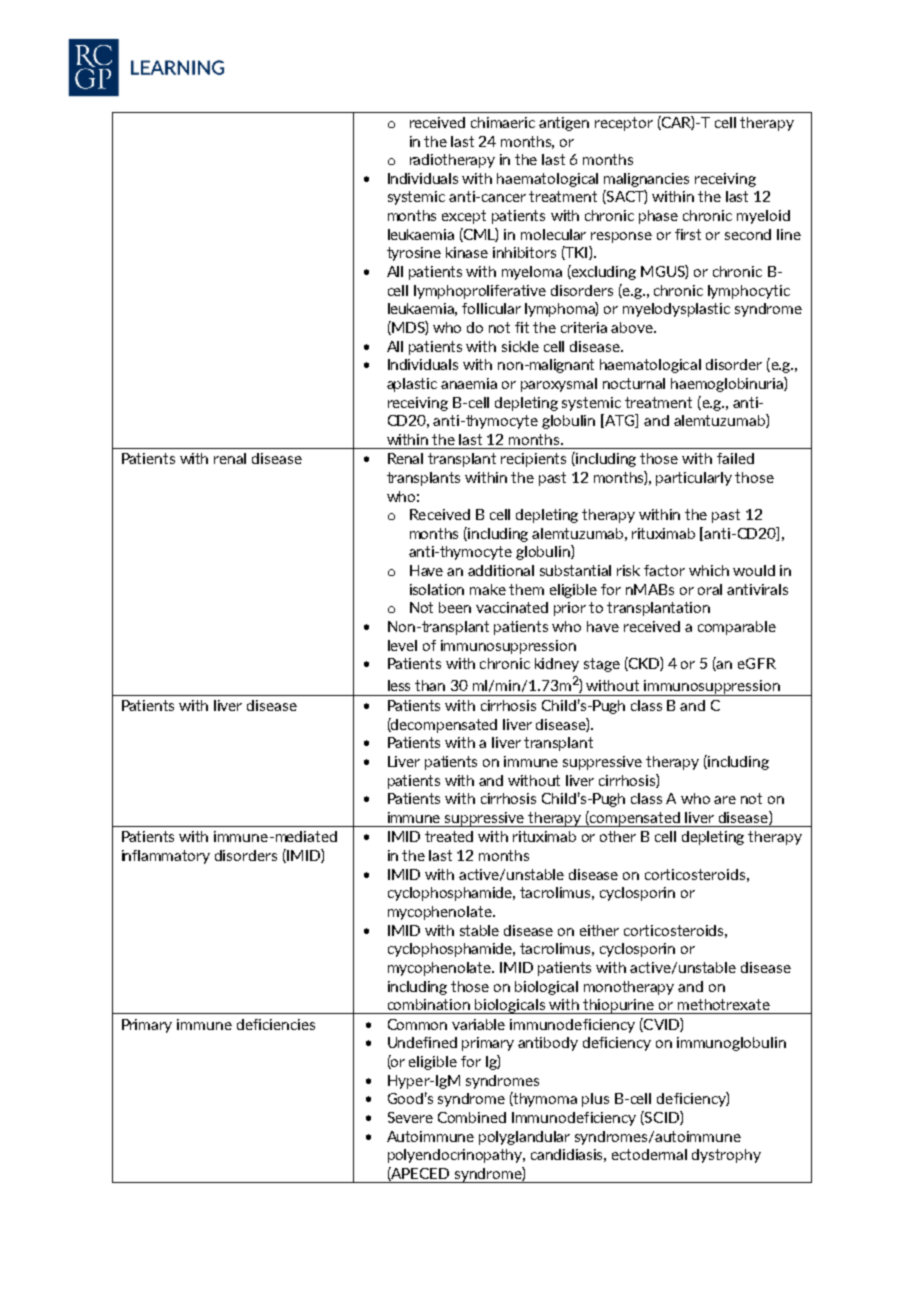 The height and width of the screenshot is (1308, 924). What do you see at coordinates (464, 217) in the screenshot?
I see `except` at bounding box center [464, 217].
